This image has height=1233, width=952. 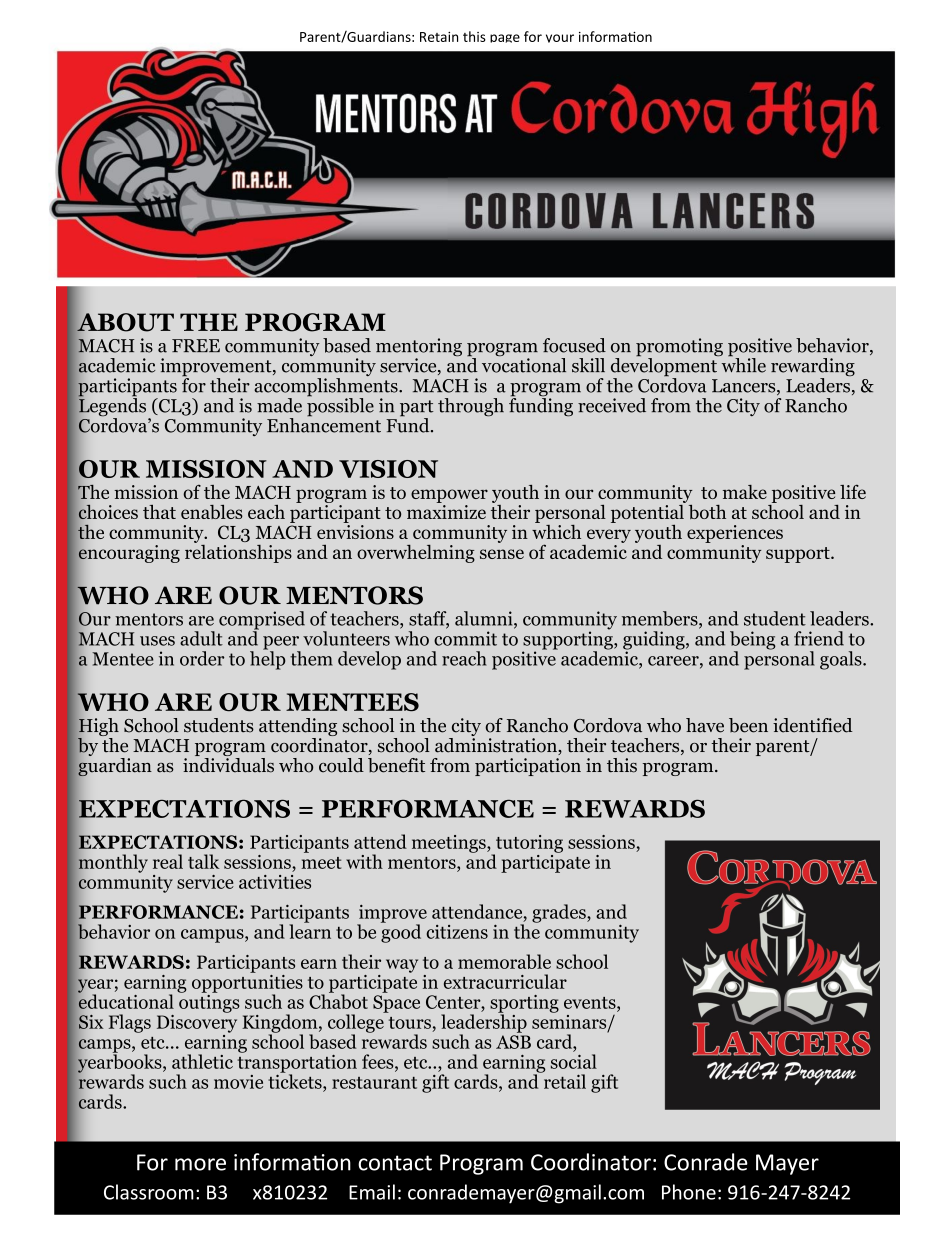 I want to click on more, so click(x=200, y=1164).
